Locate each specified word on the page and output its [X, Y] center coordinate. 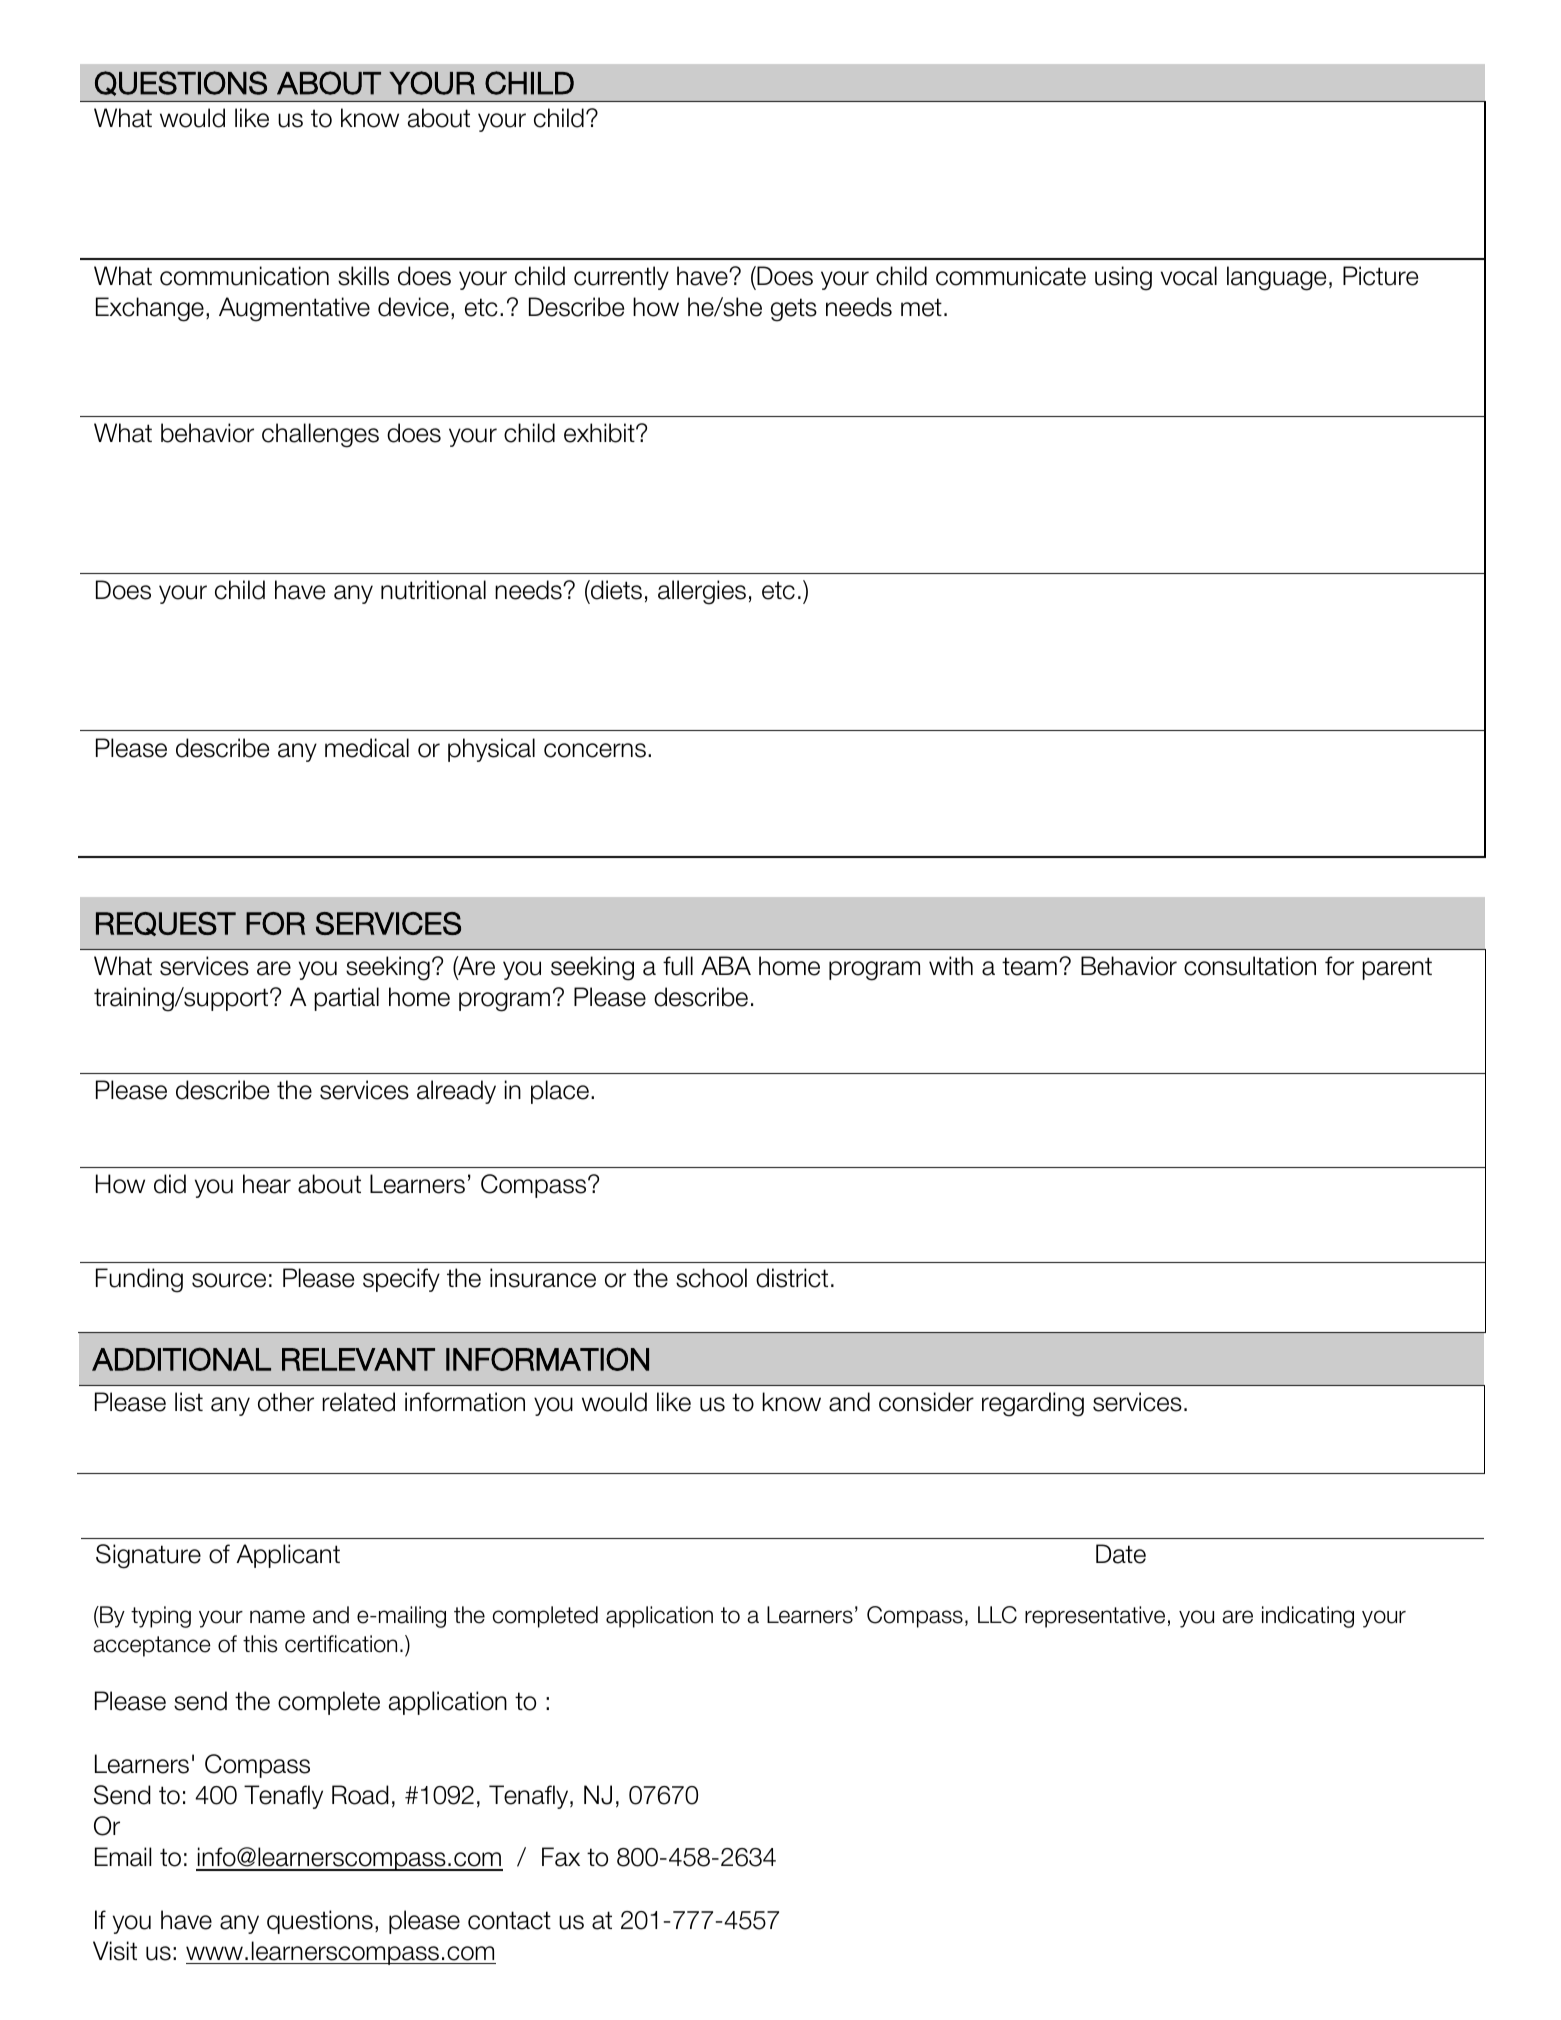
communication [244, 276]
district [792, 1278]
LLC [997, 1615]
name [277, 1617]
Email [123, 1857]
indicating [1308, 1617]
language [1276, 278]
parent [1397, 968]
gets [794, 310]
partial [346, 999]
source [229, 1280]
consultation [1250, 966]
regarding [1033, 1404]
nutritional [433, 590]
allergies [702, 592]
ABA [726, 965]
